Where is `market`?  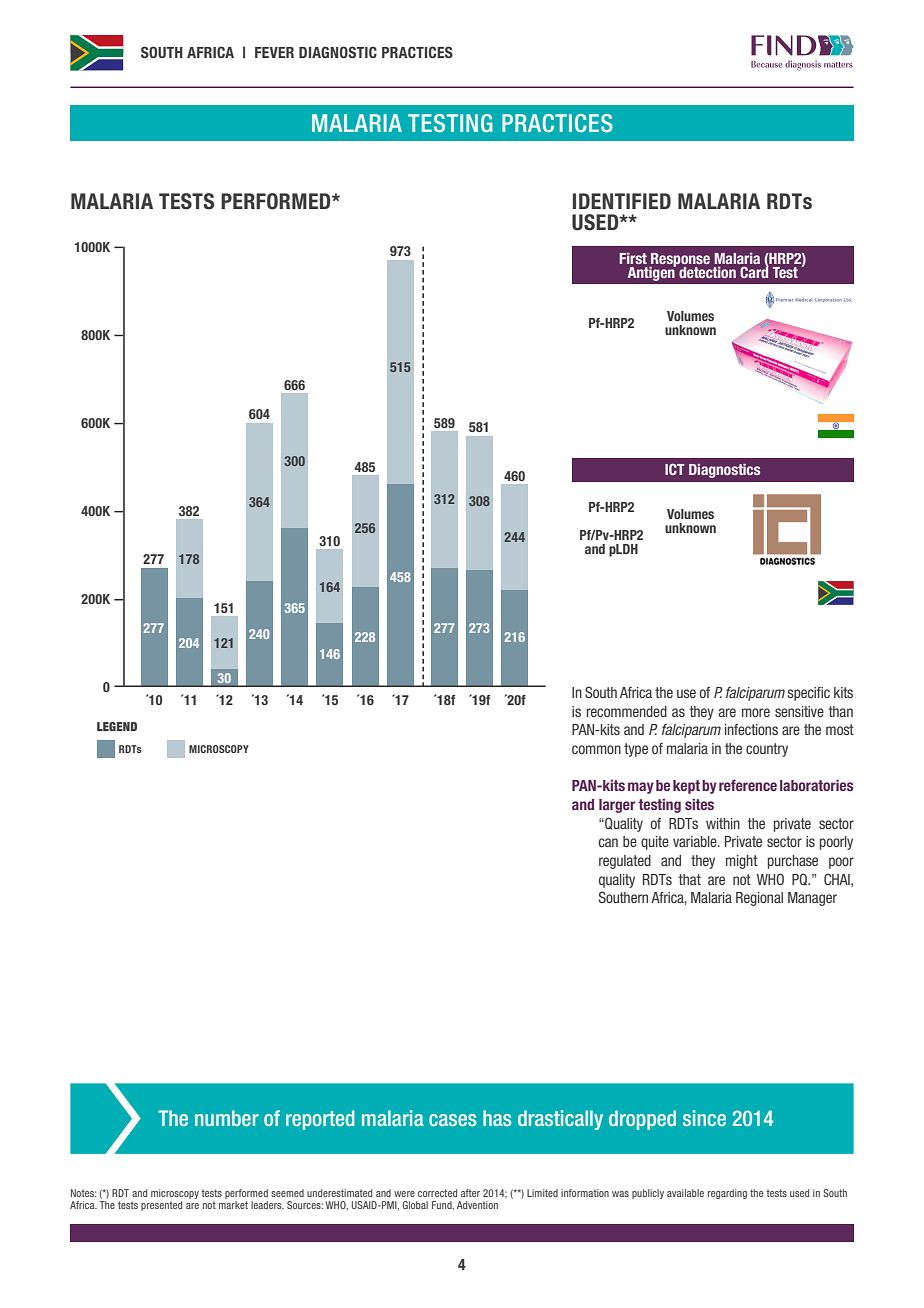 market is located at coordinates (233, 1205).
